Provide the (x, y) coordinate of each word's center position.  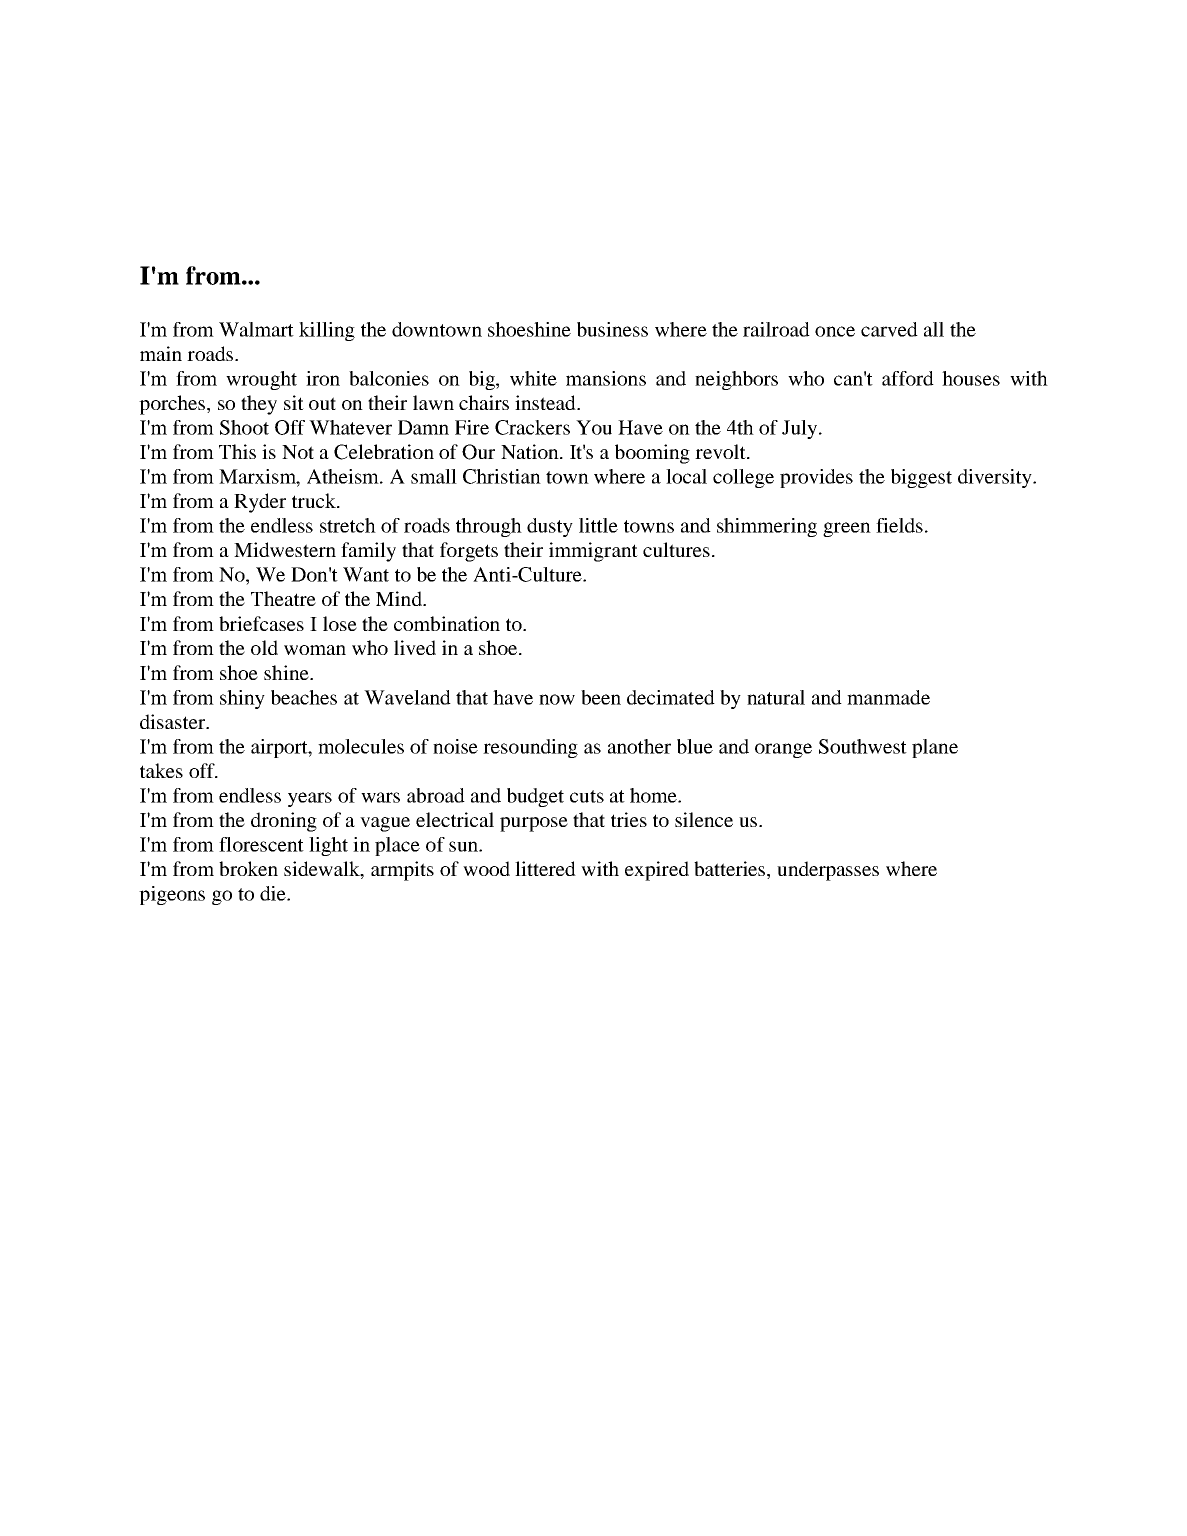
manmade (888, 697)
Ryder (260, 503)
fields (899, 525)
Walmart (256, 329)
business (612, 329)
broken (248, 868)
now (557, 699)
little (598, 525)
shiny (242, 699)
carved (889, 329)
